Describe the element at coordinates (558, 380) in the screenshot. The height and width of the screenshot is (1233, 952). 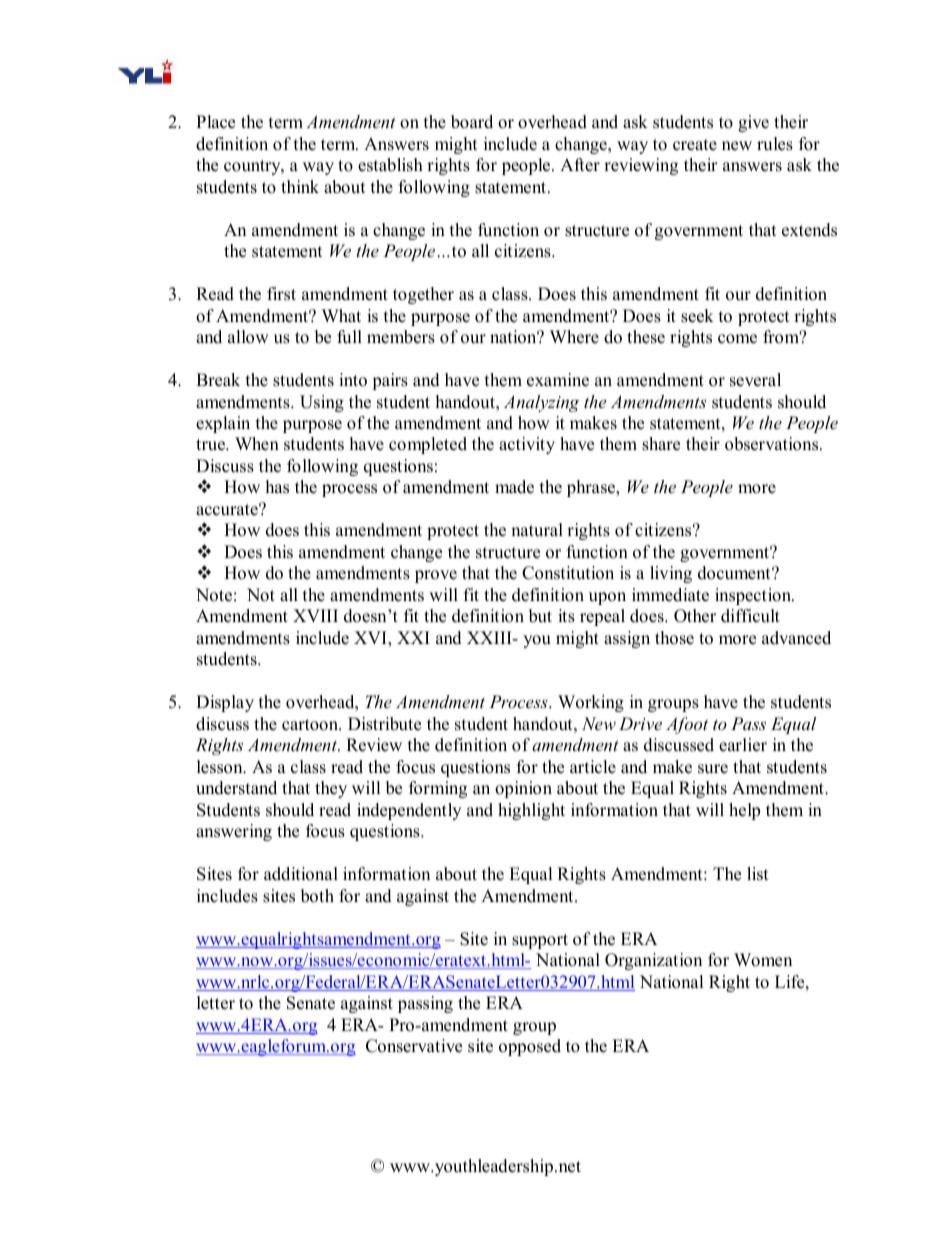
I see `examine` at that location.
